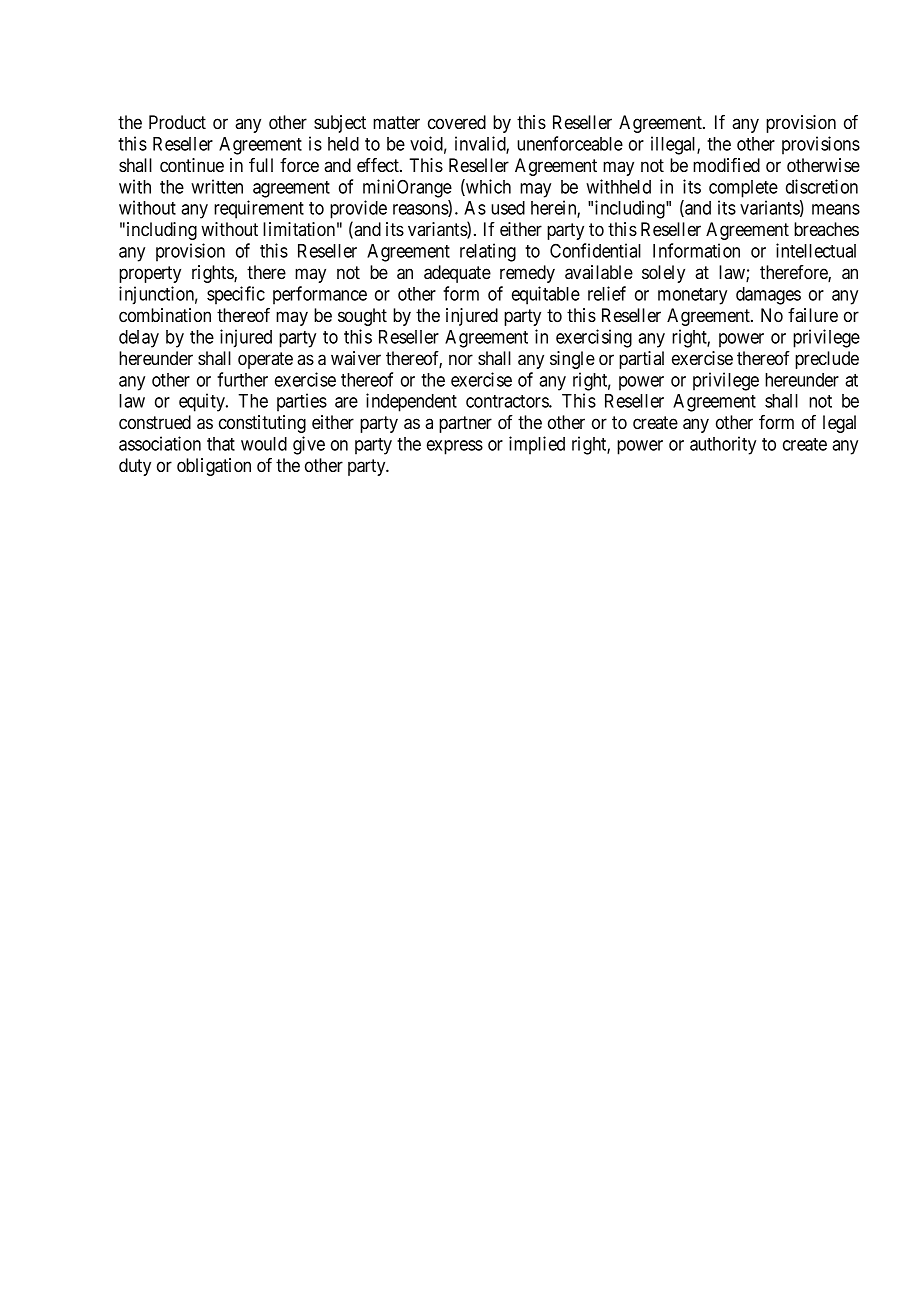 The height and width of the screenshot is (1308, 924). I want to click on obligation, so click(214, 467).
